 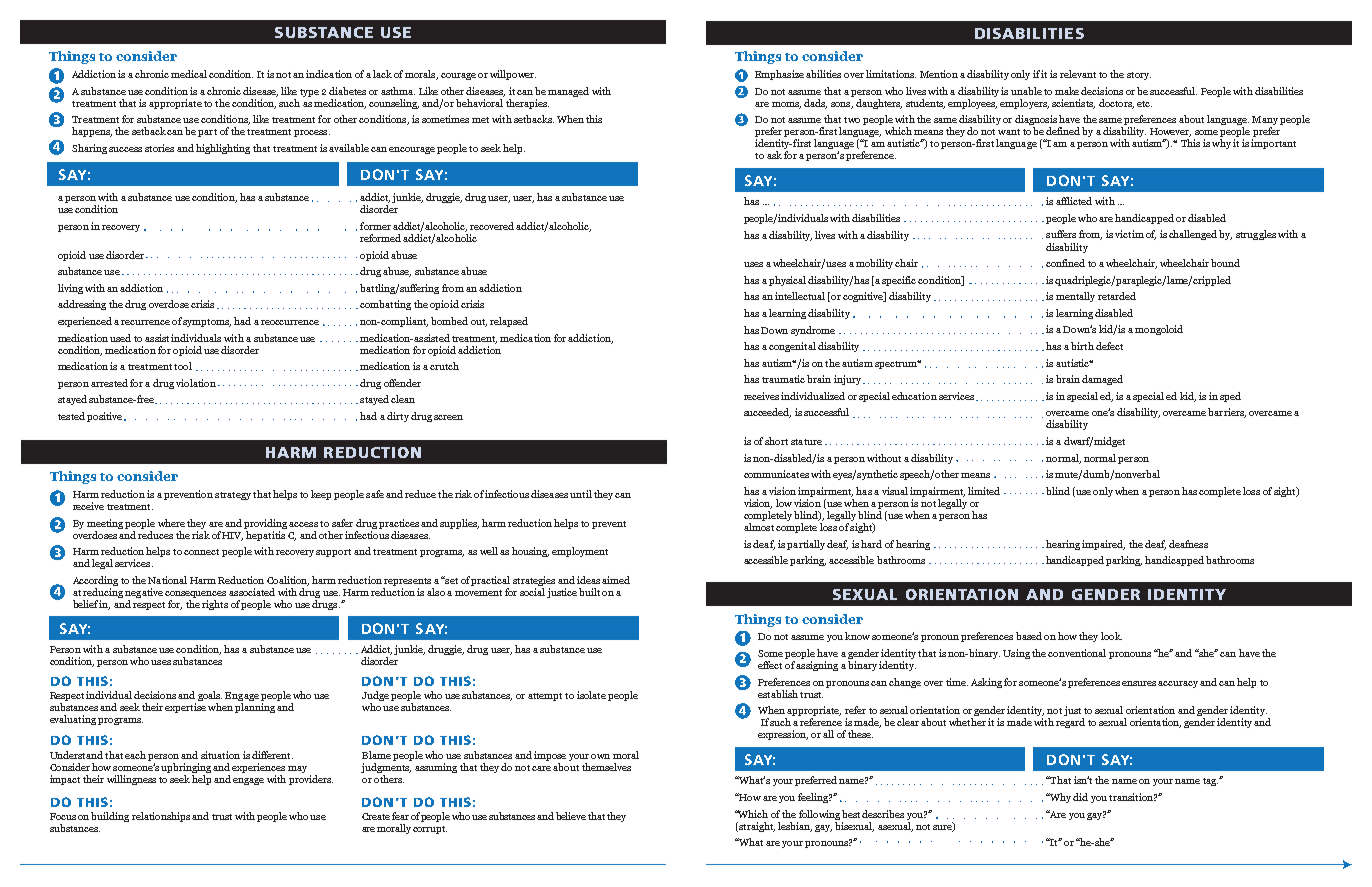 What do you see at coordinates (1103, 545) in the page?
I see `impaired` at bounding box center [1103, 545].
